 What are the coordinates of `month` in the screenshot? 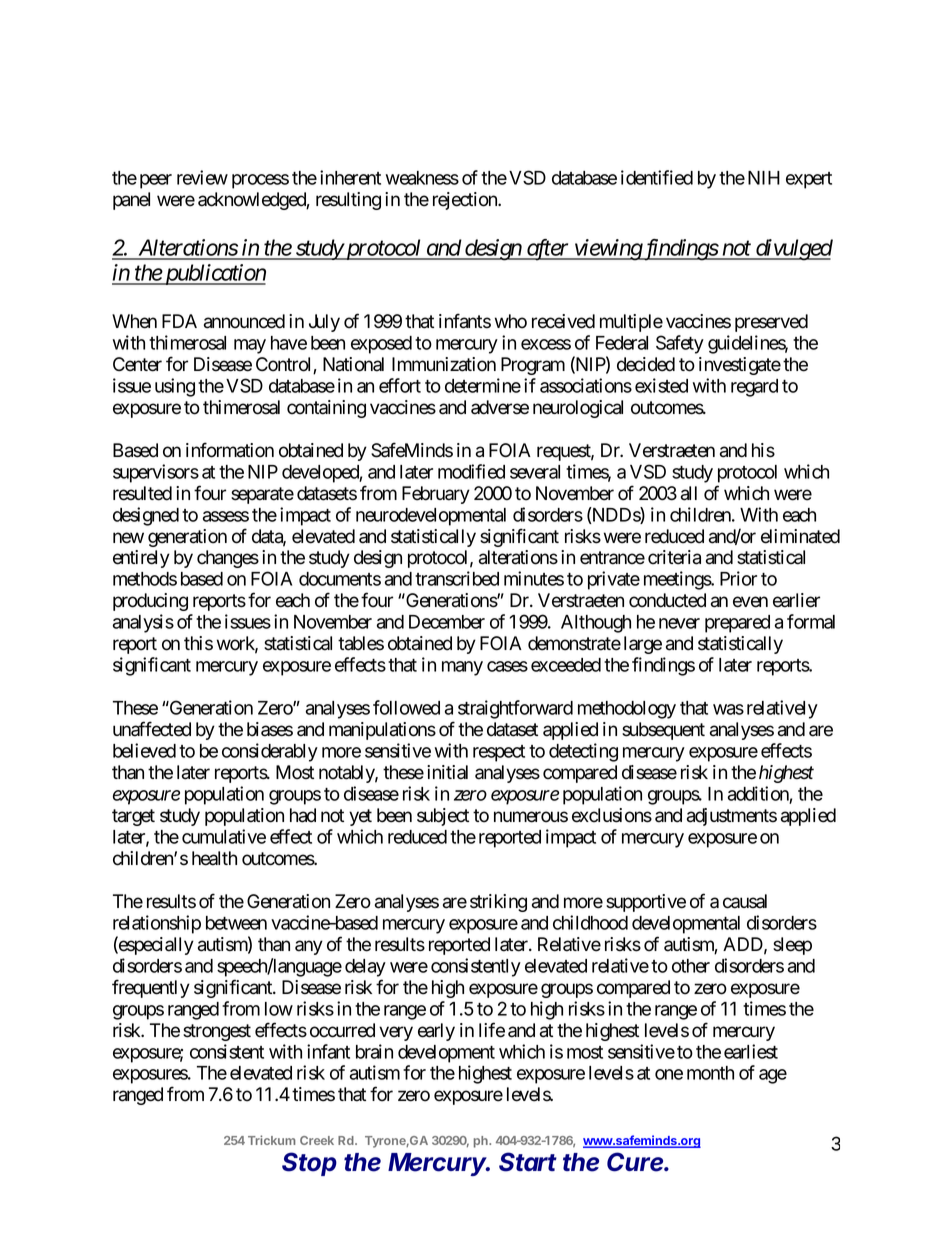 It's located at (710, 1073).
